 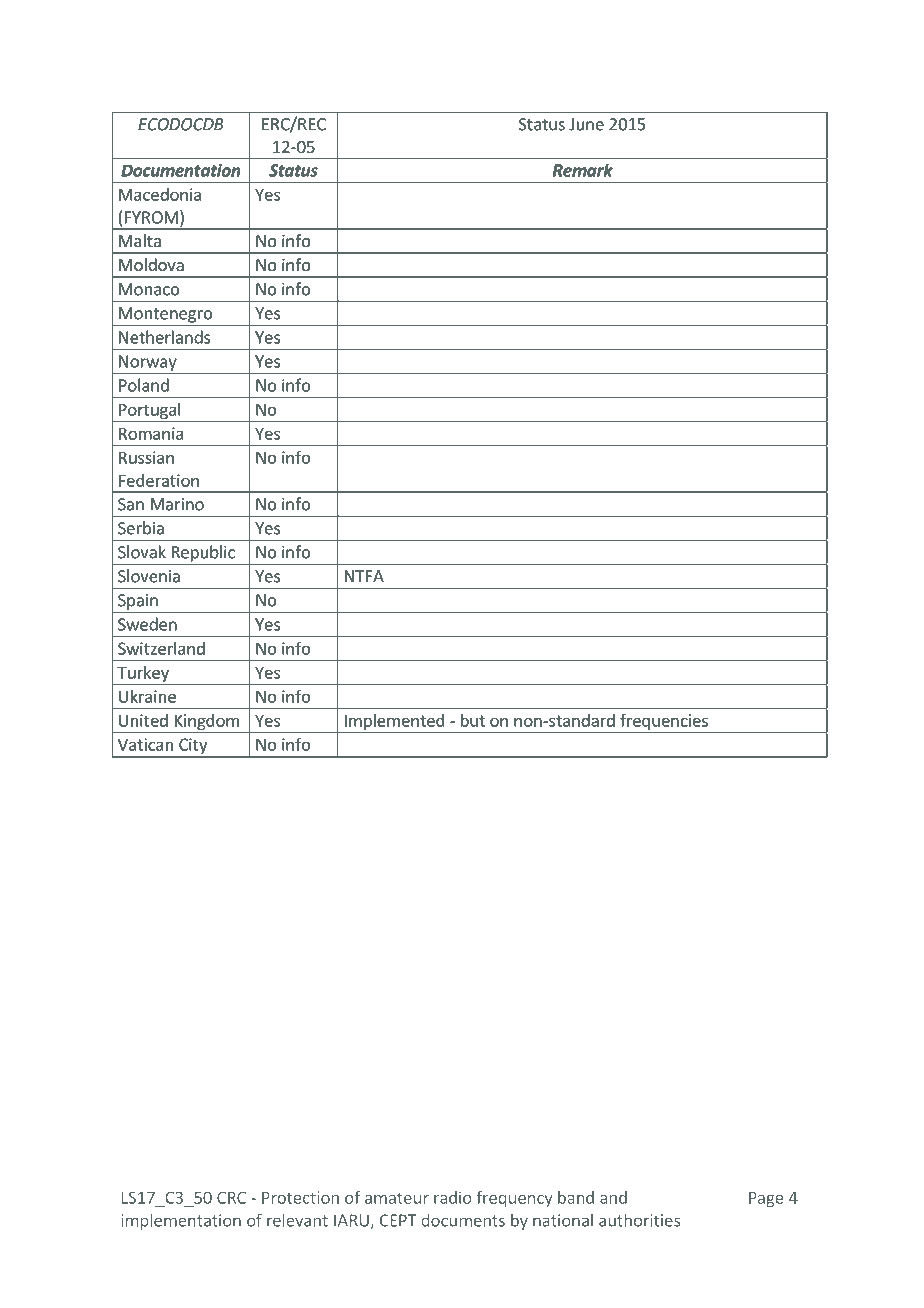 I want to click on CRC, so click(x=231, y=1197).
